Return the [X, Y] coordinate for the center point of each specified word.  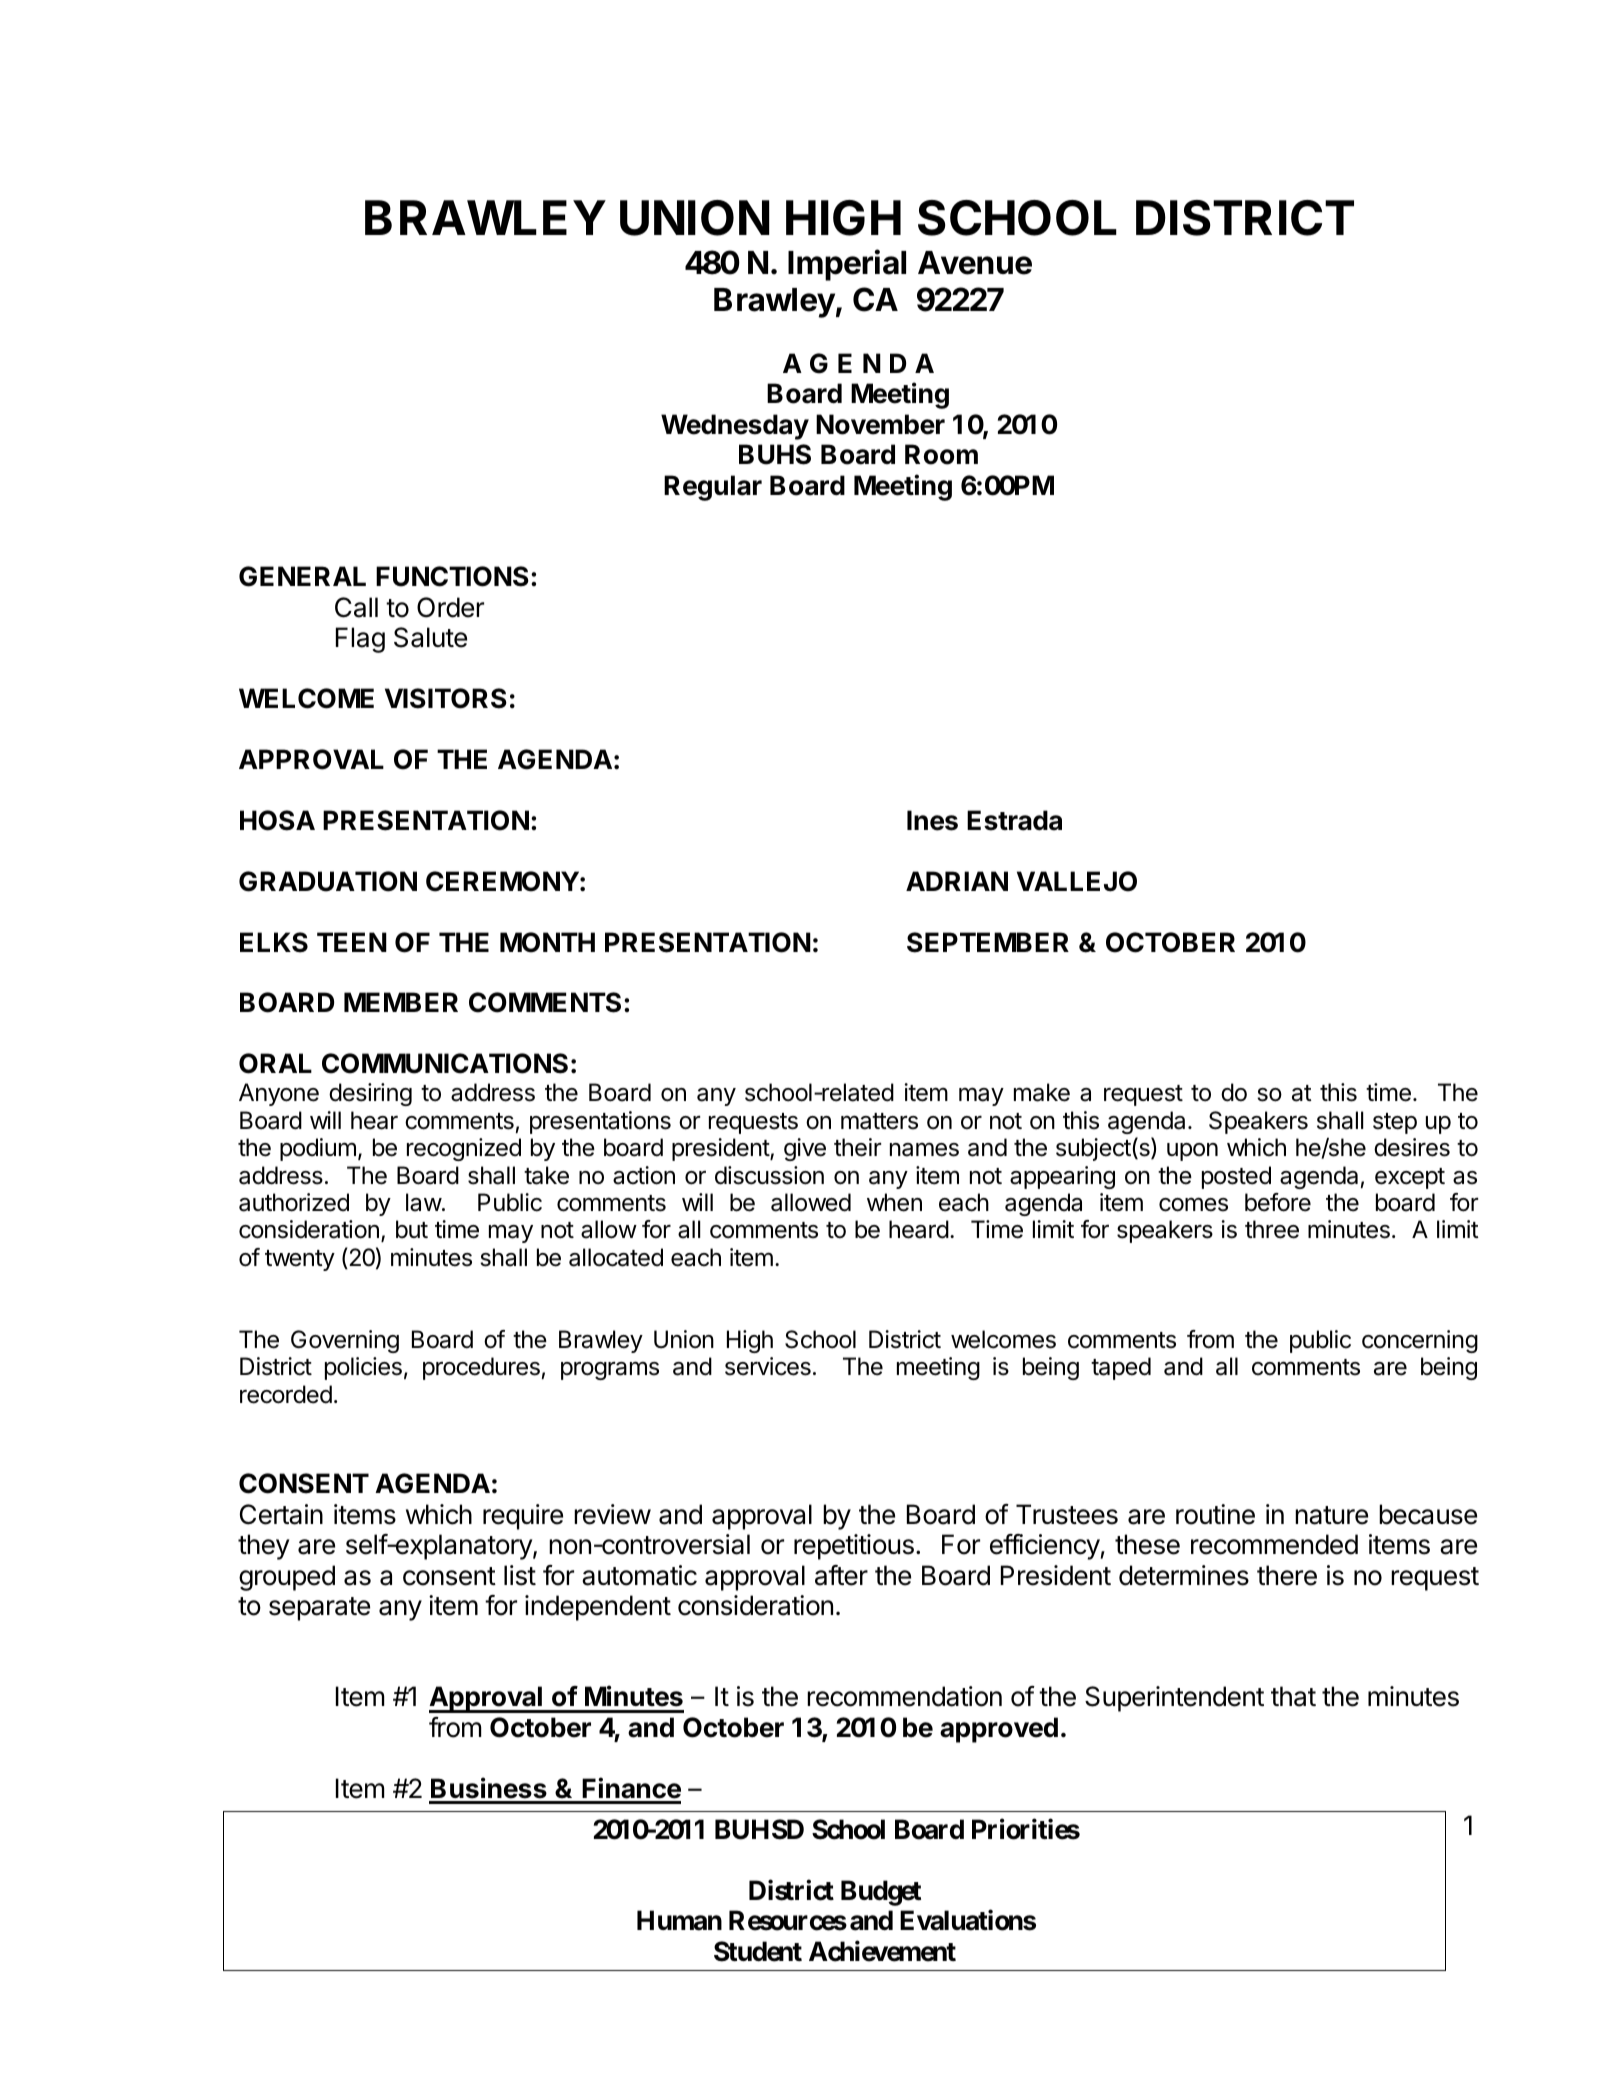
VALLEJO [1077, 881]
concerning [1420, 1341]
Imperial [847, 265]
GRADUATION [328, 881]
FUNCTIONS [452, 576]
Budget [881, 1893]
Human [679, 1921]
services [768, 1366]
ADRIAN [957, 881]
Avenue [975, 263]
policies [363, 1368]
